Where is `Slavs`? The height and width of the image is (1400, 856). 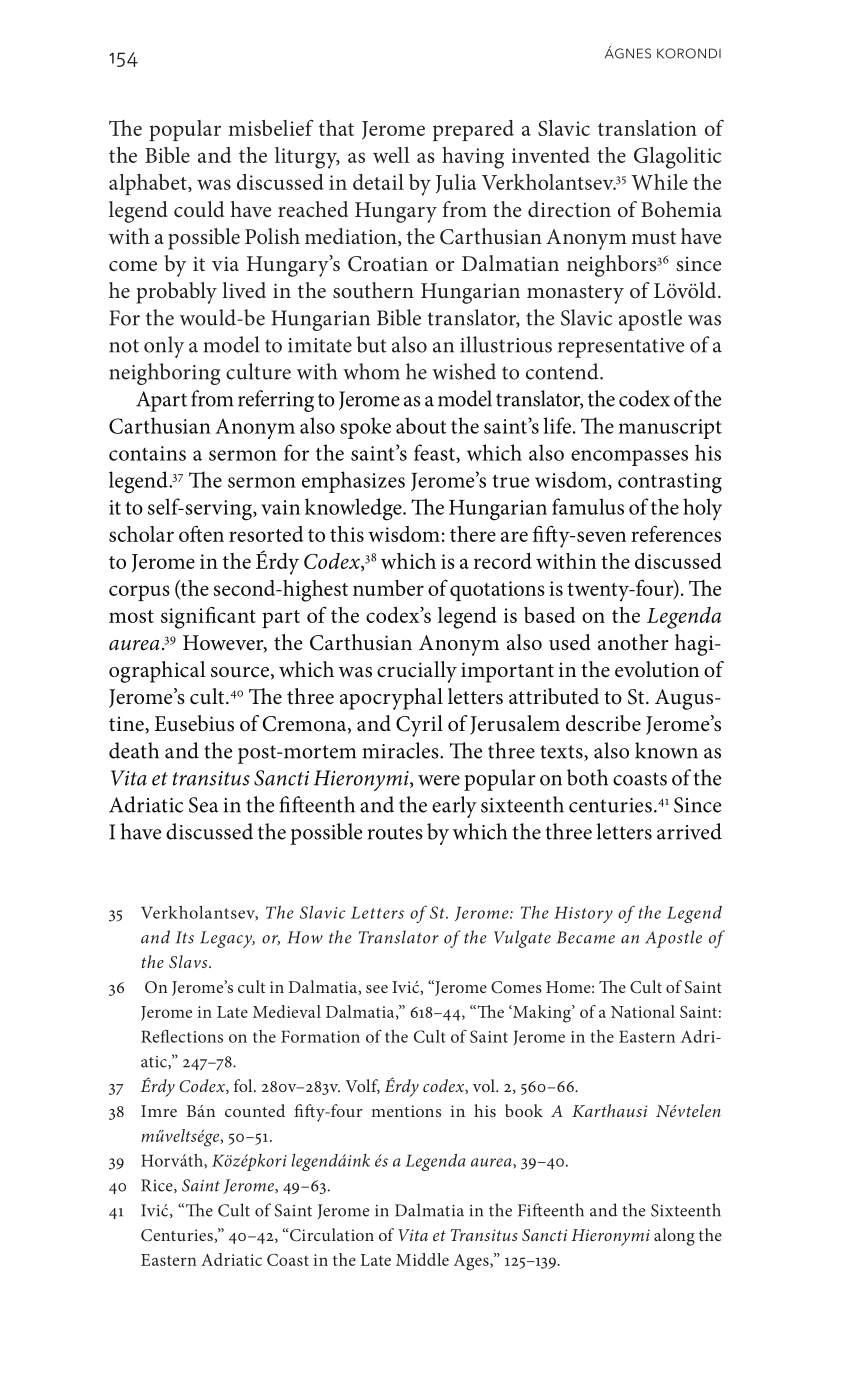
Slavs is located at coordinates (189, 962).
